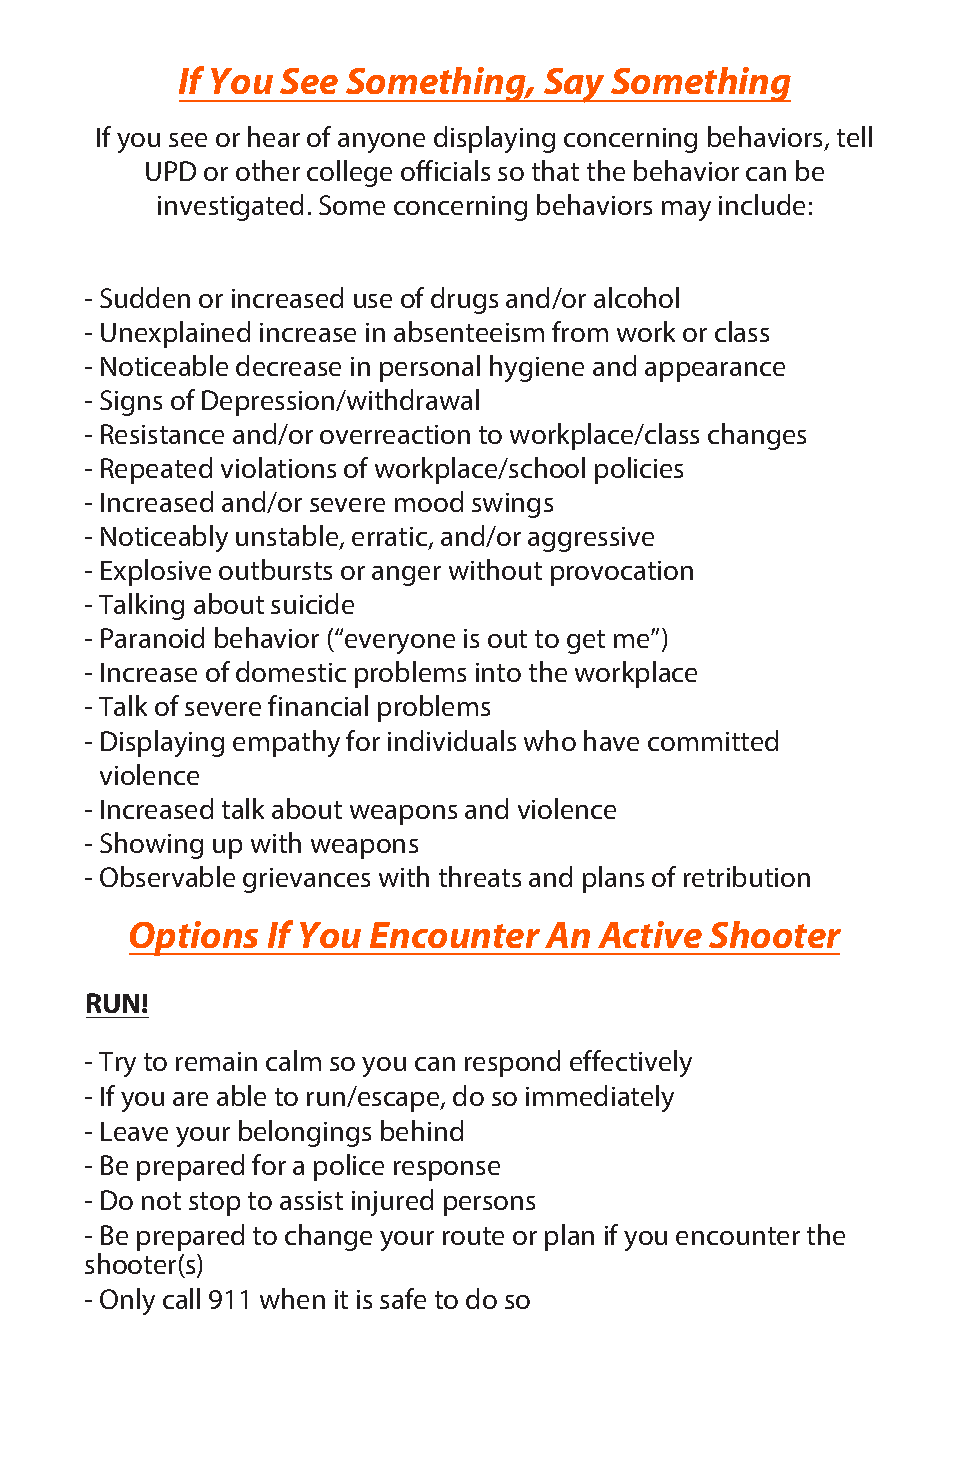 The image size is (953, 1473). Describe the element at coordinates (445, 170) in the image. I see `officials` at that location.
